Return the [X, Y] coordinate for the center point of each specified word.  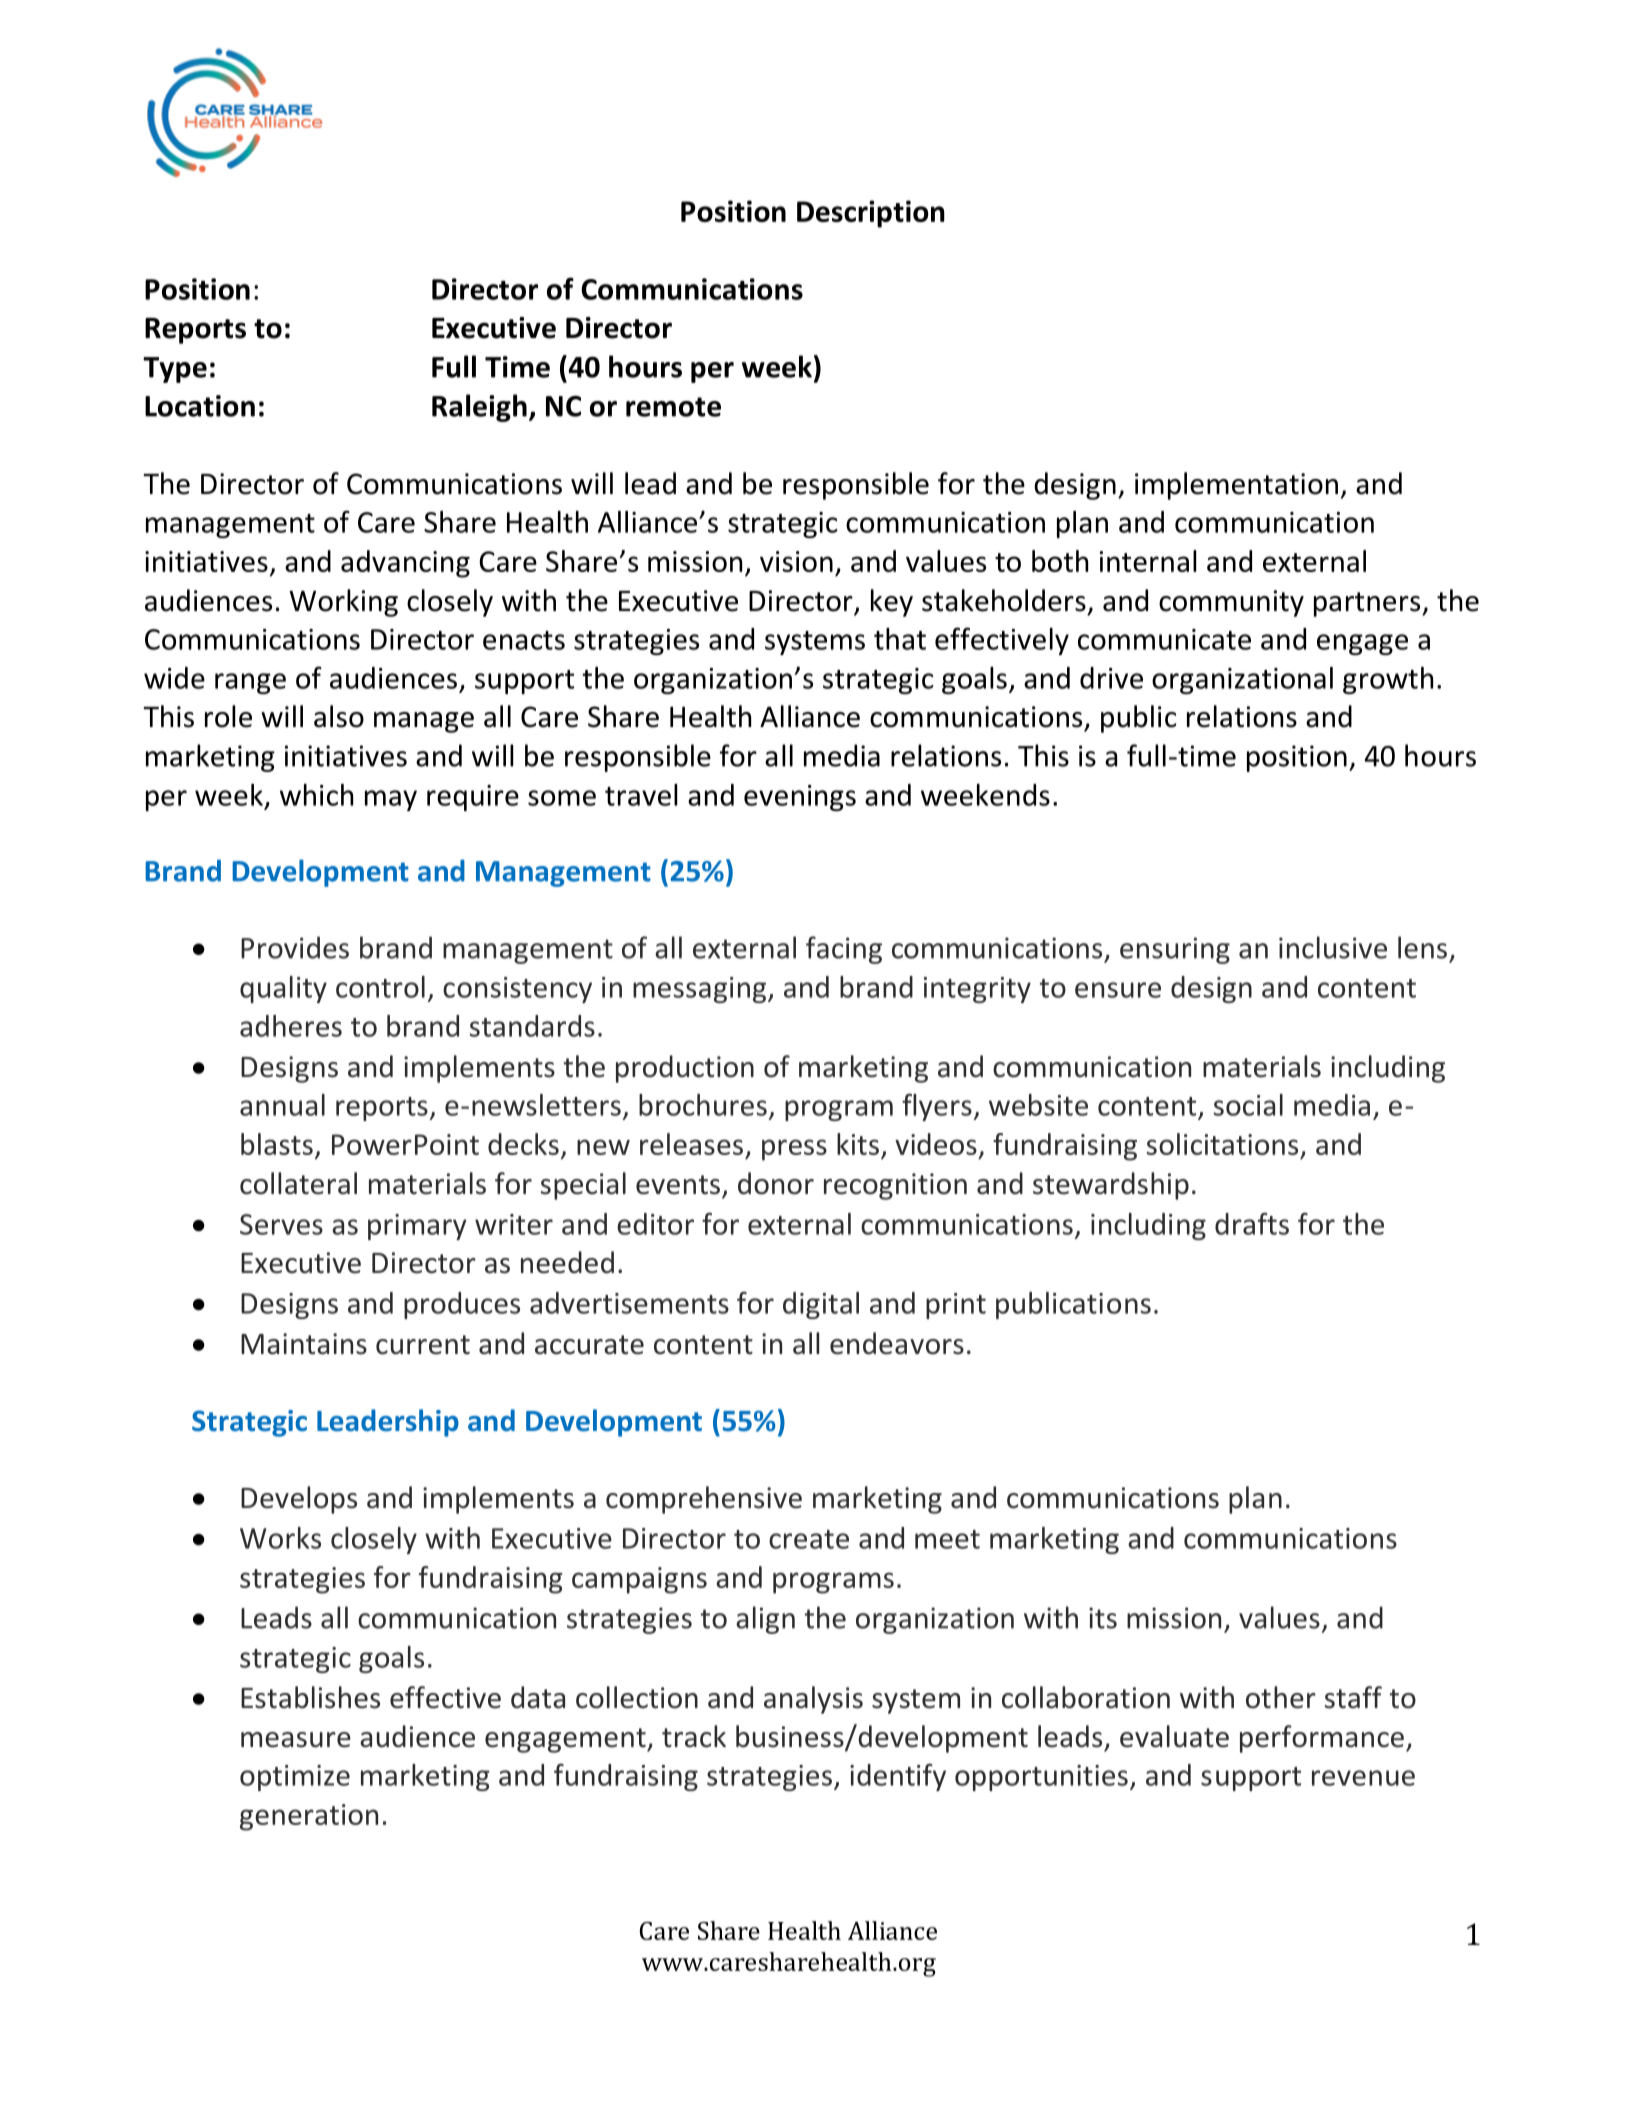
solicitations [1222, 1144]
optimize [295, 1778]
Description [871, 214]
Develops [299, 1500]
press [794, 1150]
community [1231, 603]
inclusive [1333, 947]
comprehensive [704, 1500]
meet [947, 1539]
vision [796, 561]
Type [175, 370]
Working [343, 603]
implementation [1236, 486]
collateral [298, 1183]
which [316, 795]
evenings [800, 798]
